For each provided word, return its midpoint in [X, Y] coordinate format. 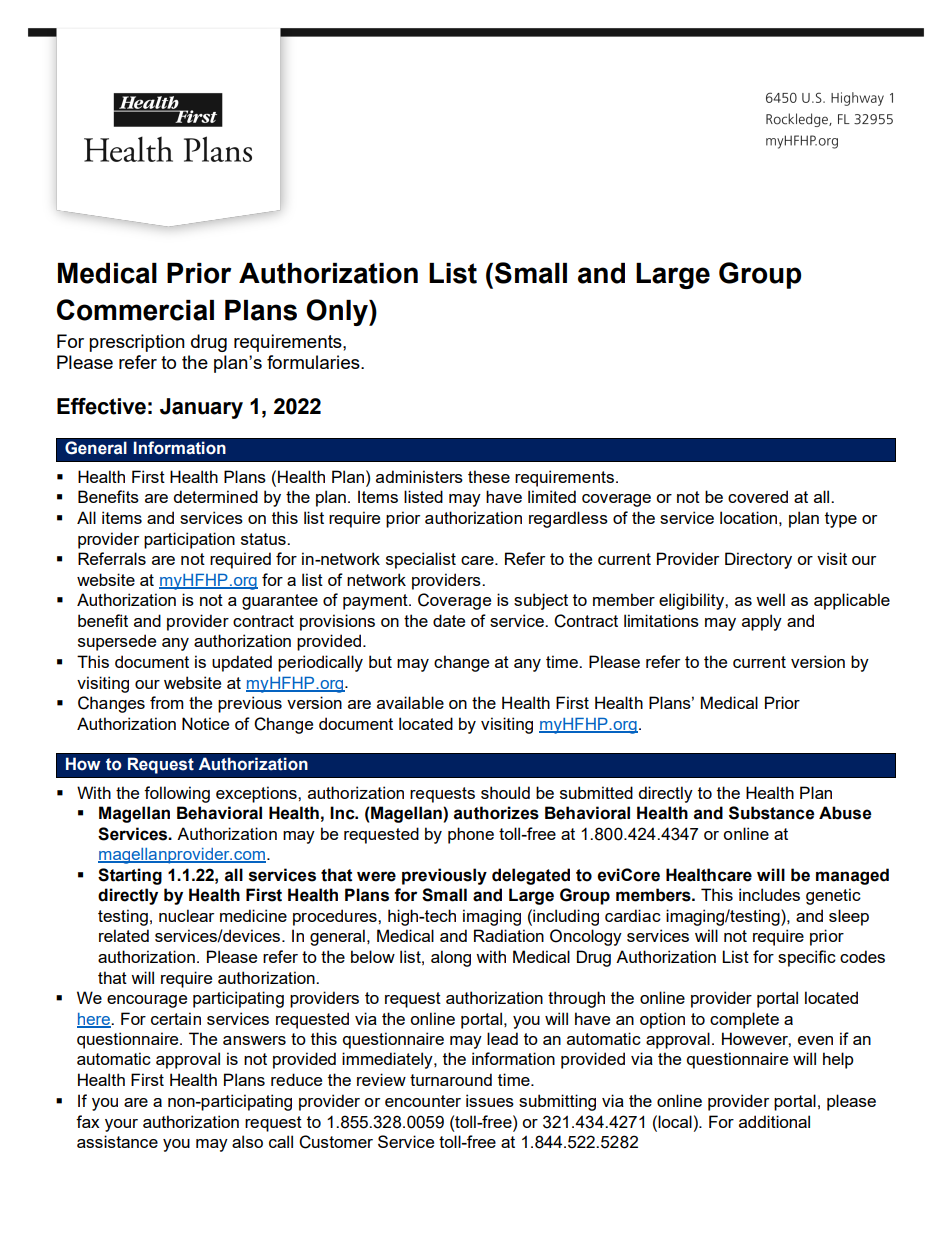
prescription [137, 343]
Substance [772, 813]
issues [490, 1100]
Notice [205, 723]
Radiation [509, 935]
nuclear [186, 915]
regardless [568, 519]
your [121, 1125]
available [410, 702]
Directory [758, 560]
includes [769, 894]
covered [758, 496]
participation [189, 540]
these [489, 476]
